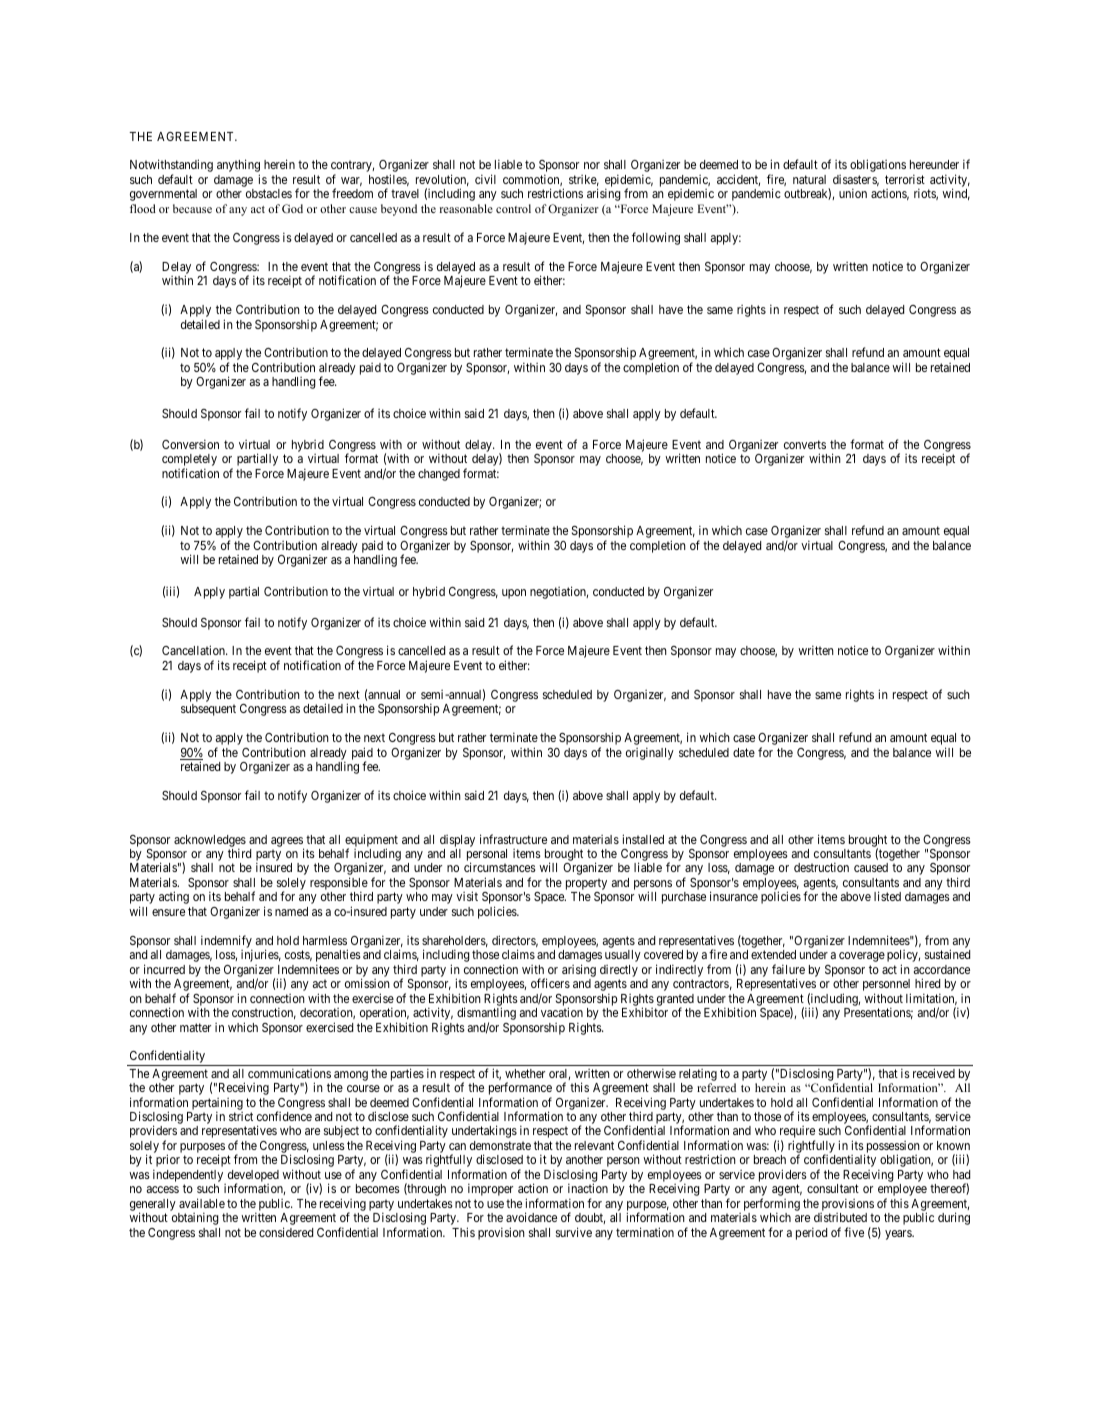 The width and height of the image is (1100, 1423). What do you see at coordinates (650, 753) in the image?
I see `originally` at bounding box center [650, 753].
